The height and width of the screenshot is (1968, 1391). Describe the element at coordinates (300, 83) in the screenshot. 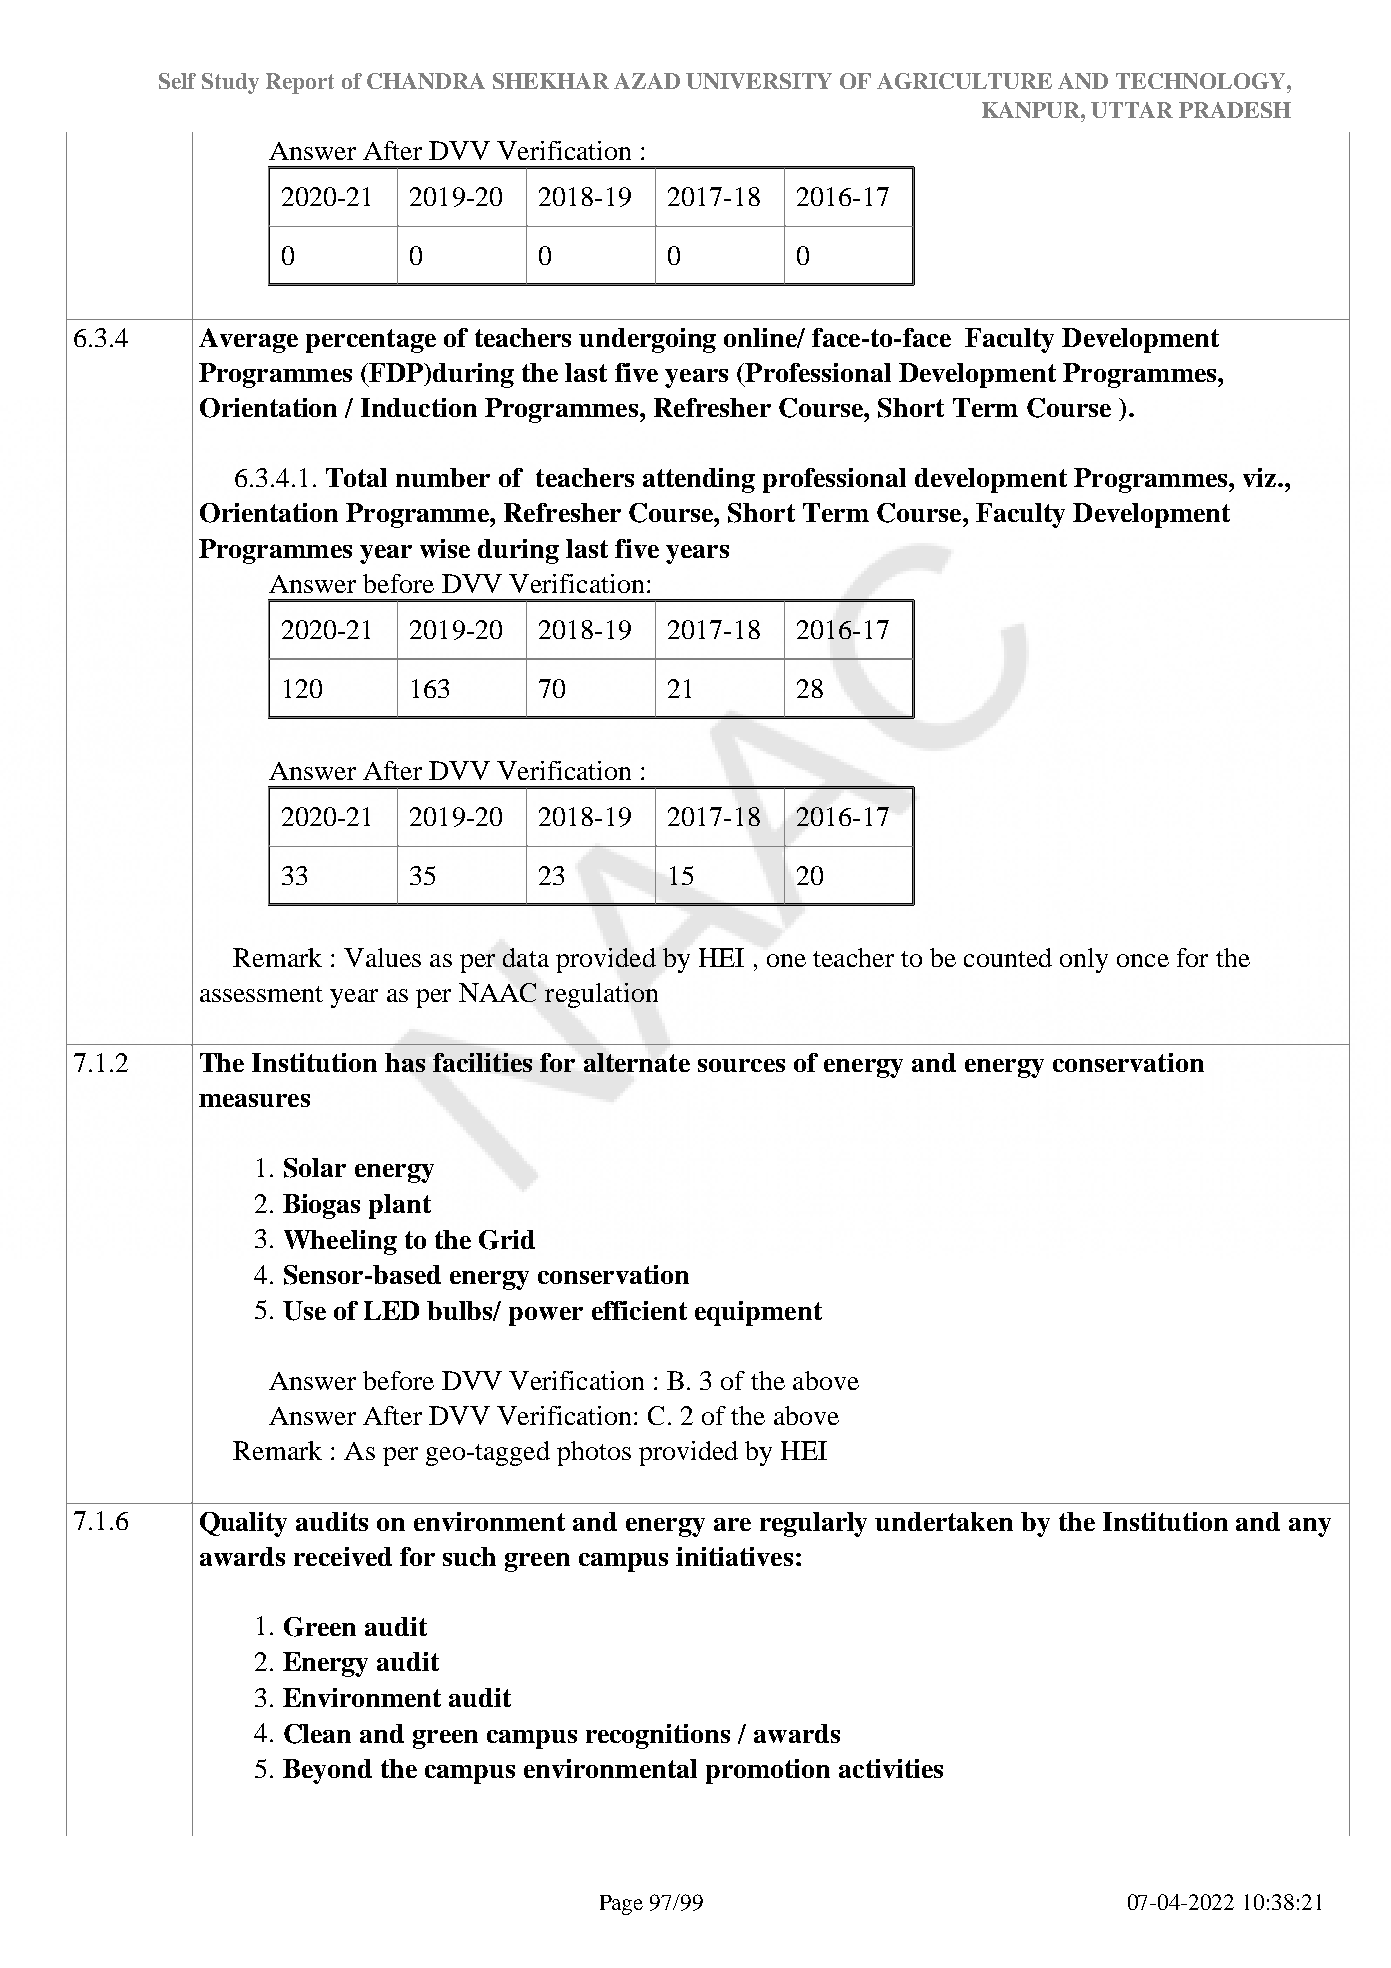

I see `Report` at that location.
